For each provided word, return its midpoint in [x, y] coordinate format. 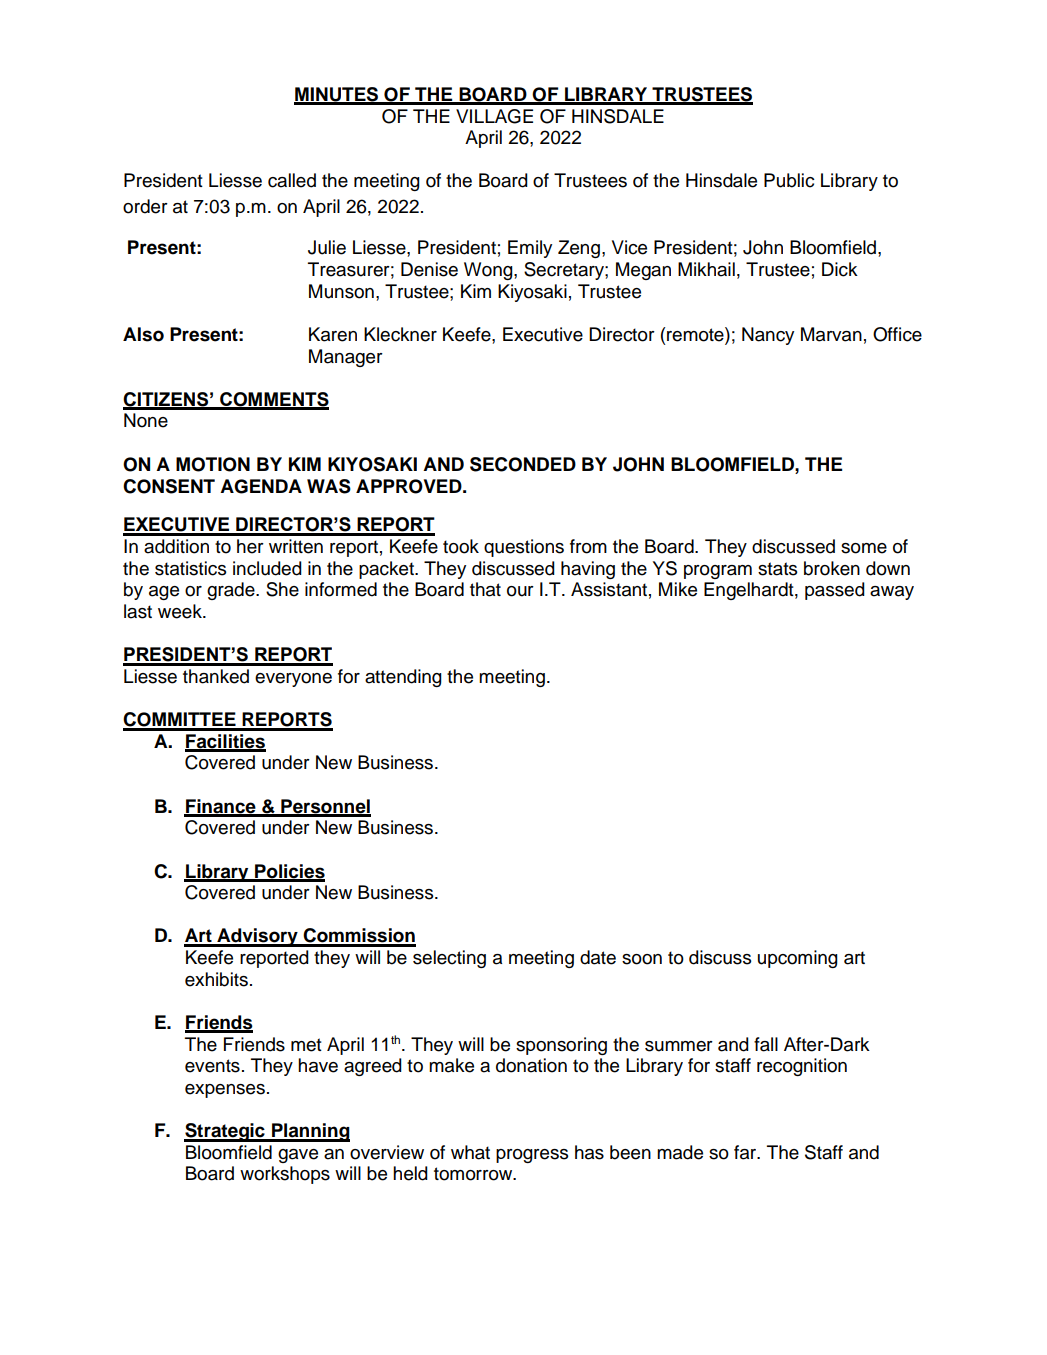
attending [403, 678]
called [292, 180]
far [746, 1152]
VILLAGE [494, 116]
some [864, 548]
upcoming [798, 959]
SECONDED [523, 464]
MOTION [213, 464]
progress [532, 1156]
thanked [216, 676]
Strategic [225, 1132]
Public [789, 180]
